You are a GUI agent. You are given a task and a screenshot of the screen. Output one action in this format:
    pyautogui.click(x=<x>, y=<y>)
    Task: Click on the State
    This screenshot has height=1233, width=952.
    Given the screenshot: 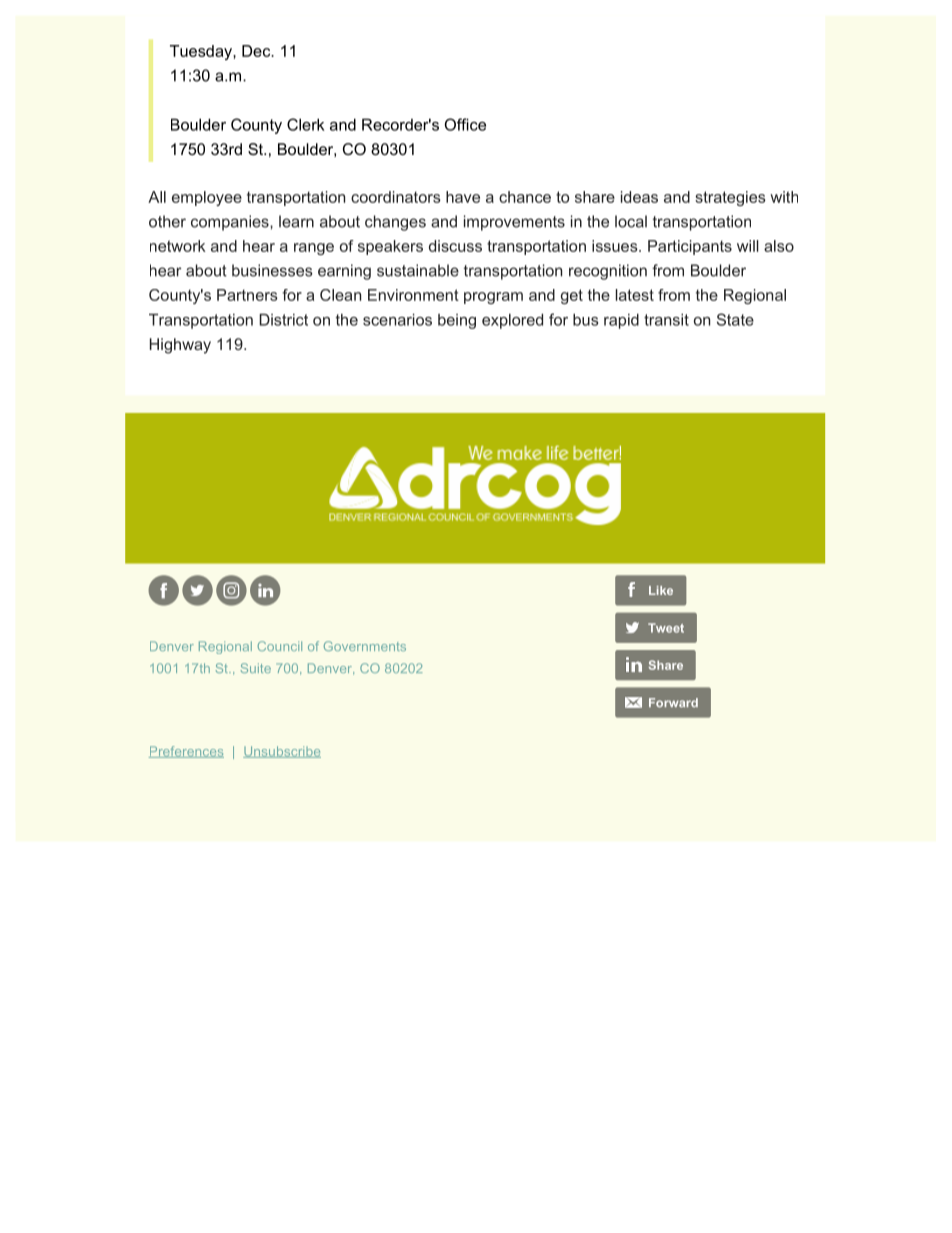 What is the action you would take?
    pyautogui.click(x=735, y=319)
